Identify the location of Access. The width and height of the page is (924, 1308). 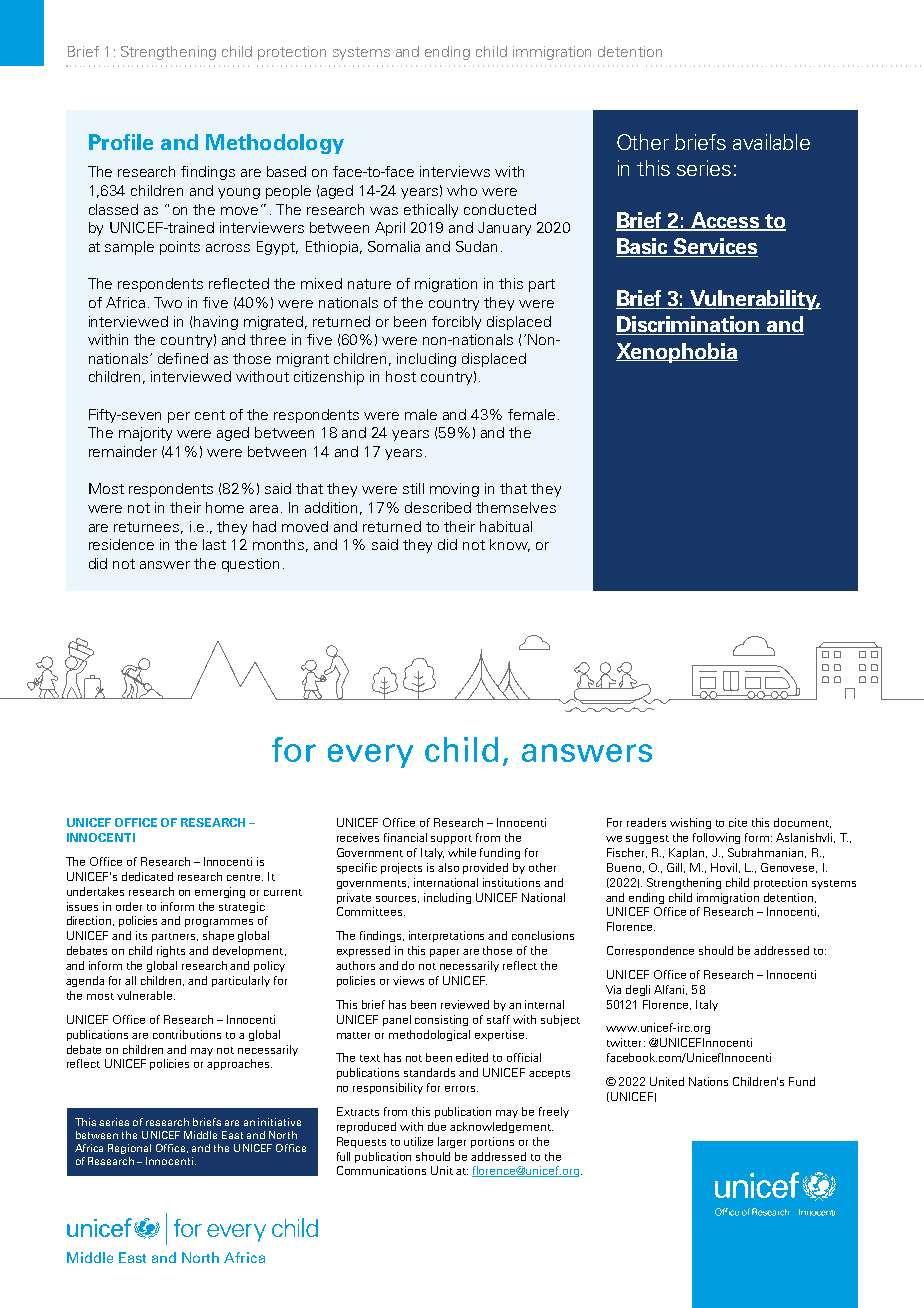
(725, 221).
